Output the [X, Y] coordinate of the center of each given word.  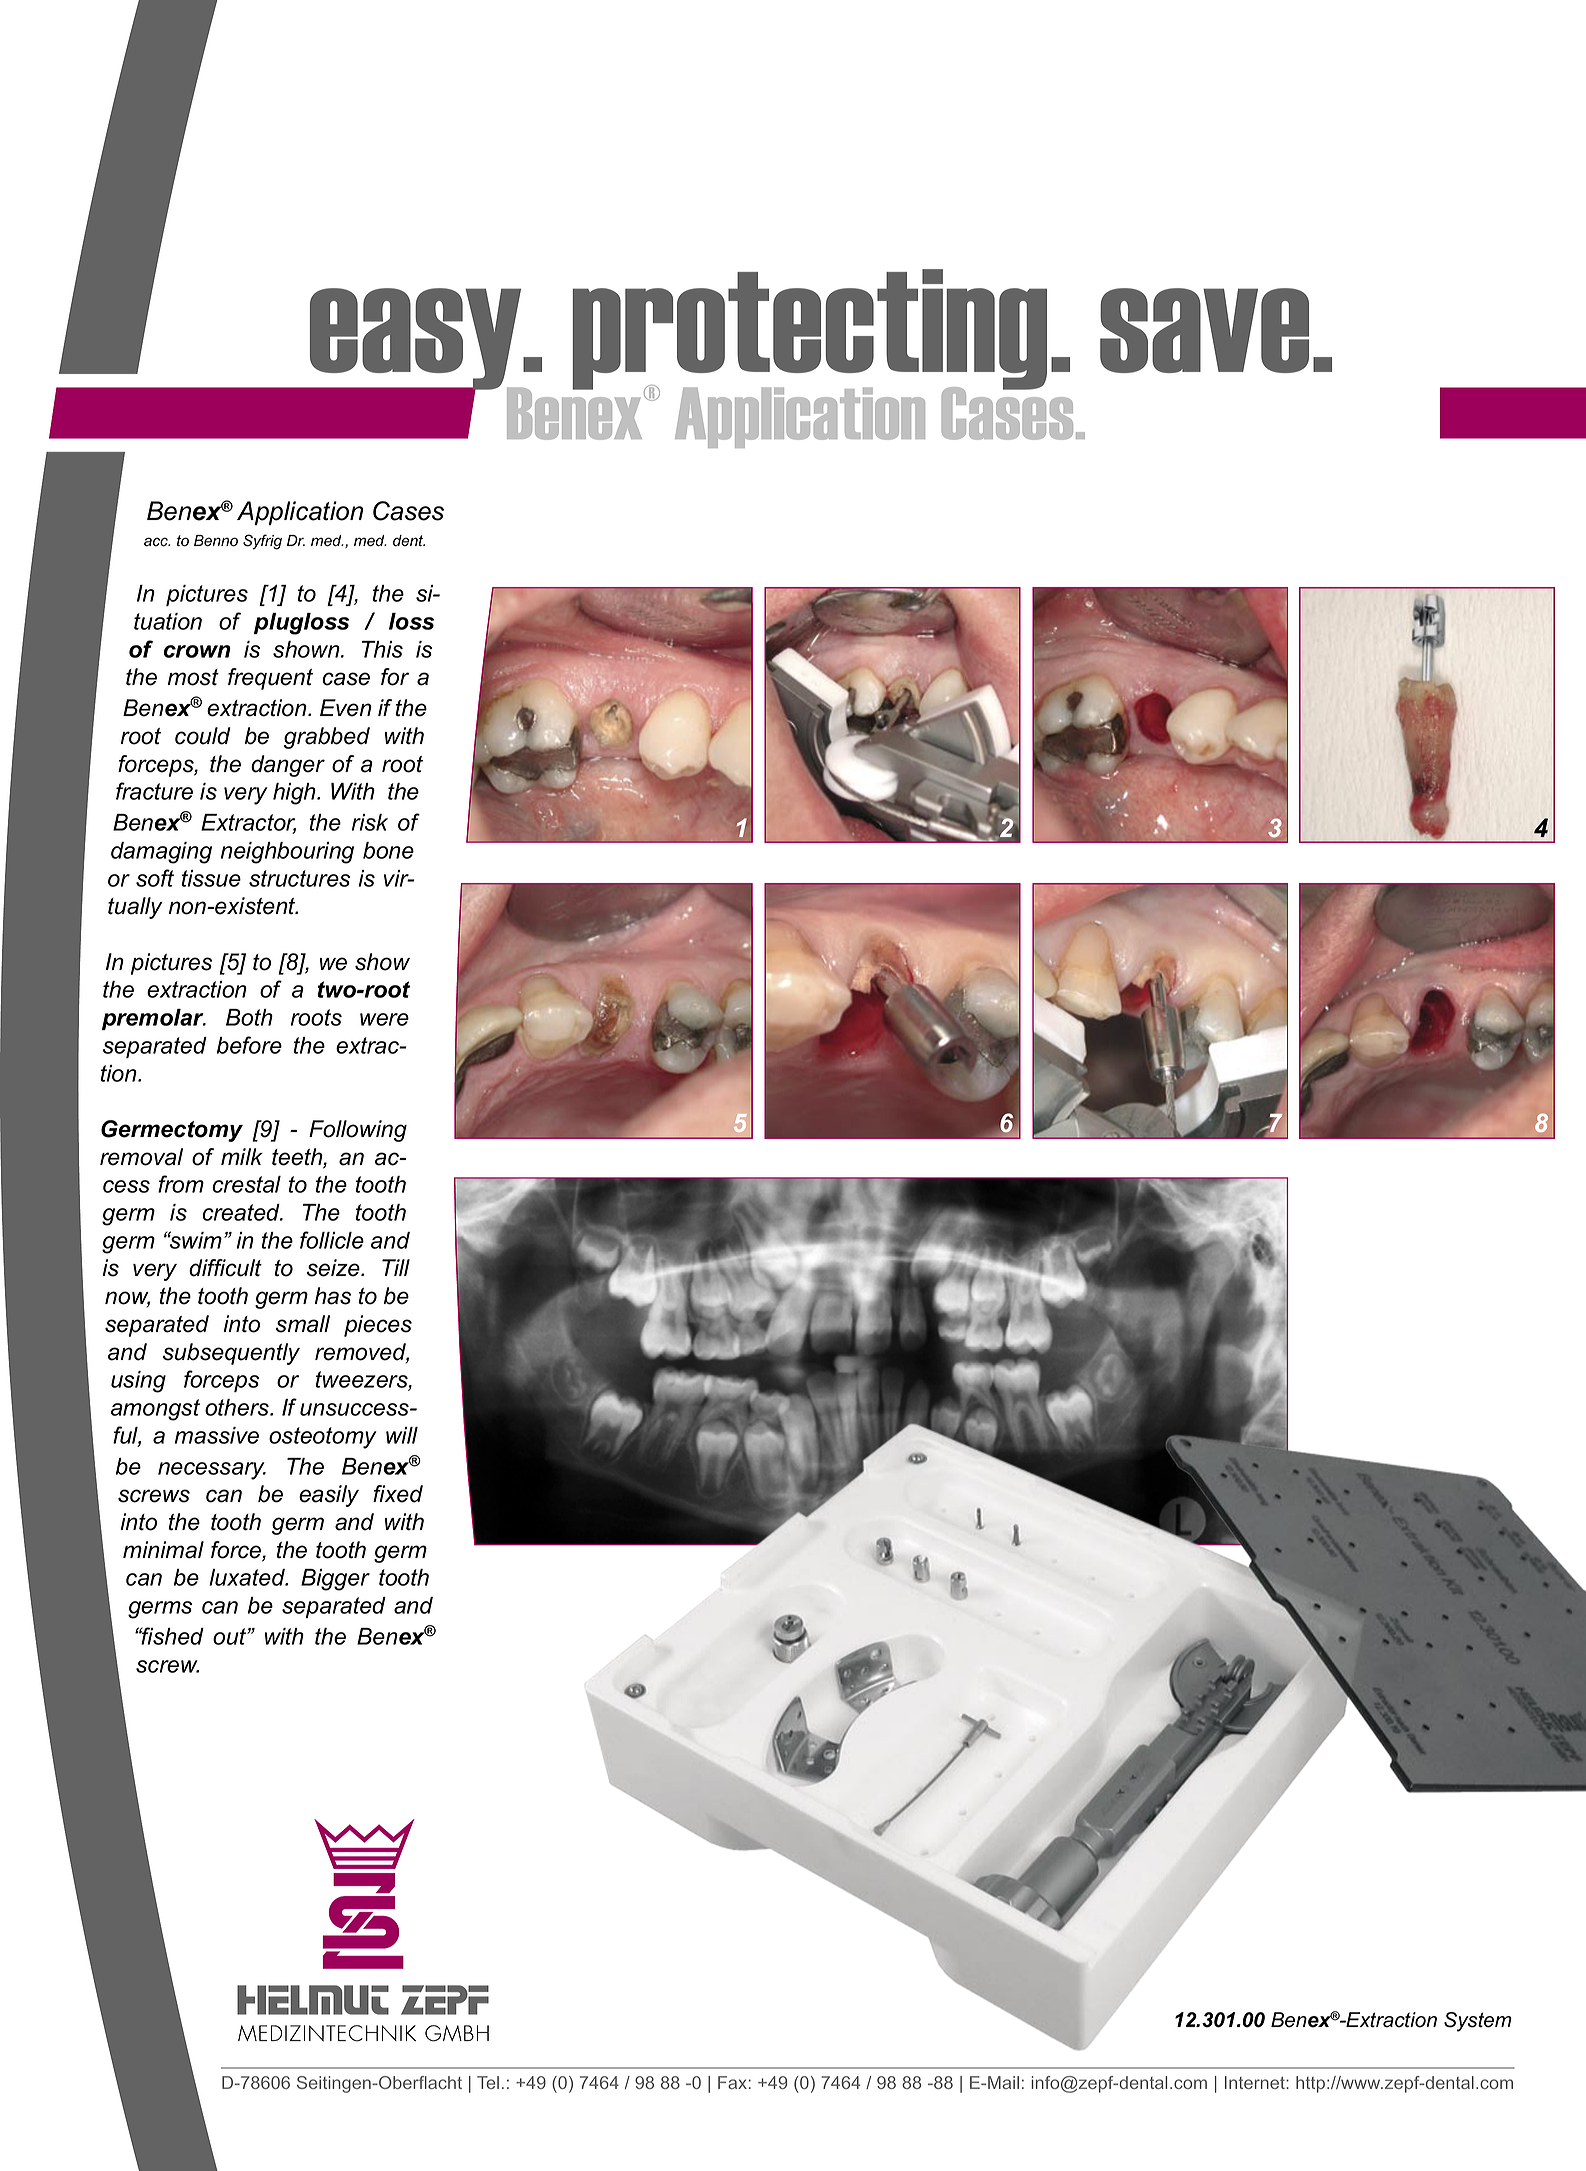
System [1478, 2022]
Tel [488, 2082]
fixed [398, 1494]
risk [370, 822]
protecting [809, 330]
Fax [732, 2082]
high [295, 794]
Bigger [335, 1580]
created [242, 1212]
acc [157, 542]
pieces [378, 1326]
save [1204, 330]
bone [388, 850]
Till [396, 1267]
